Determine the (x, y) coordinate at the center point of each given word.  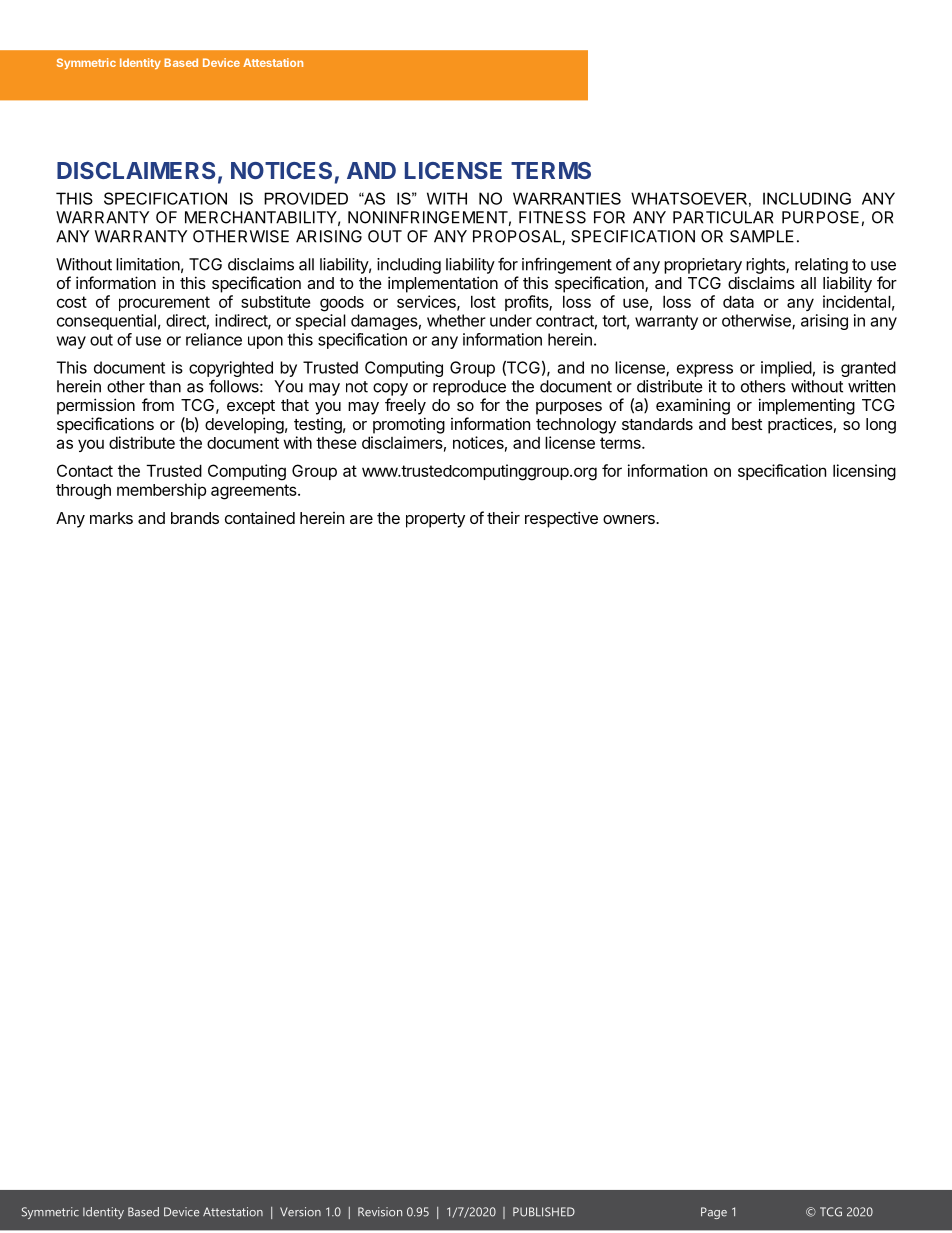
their (503, 518)
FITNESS (552, 217)
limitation (148, 264)
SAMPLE (762, 236)
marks (111, 518)
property (435, 520)
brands (195, 518)
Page (714, 1213)
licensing (864, 472)
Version (300, 1212)
